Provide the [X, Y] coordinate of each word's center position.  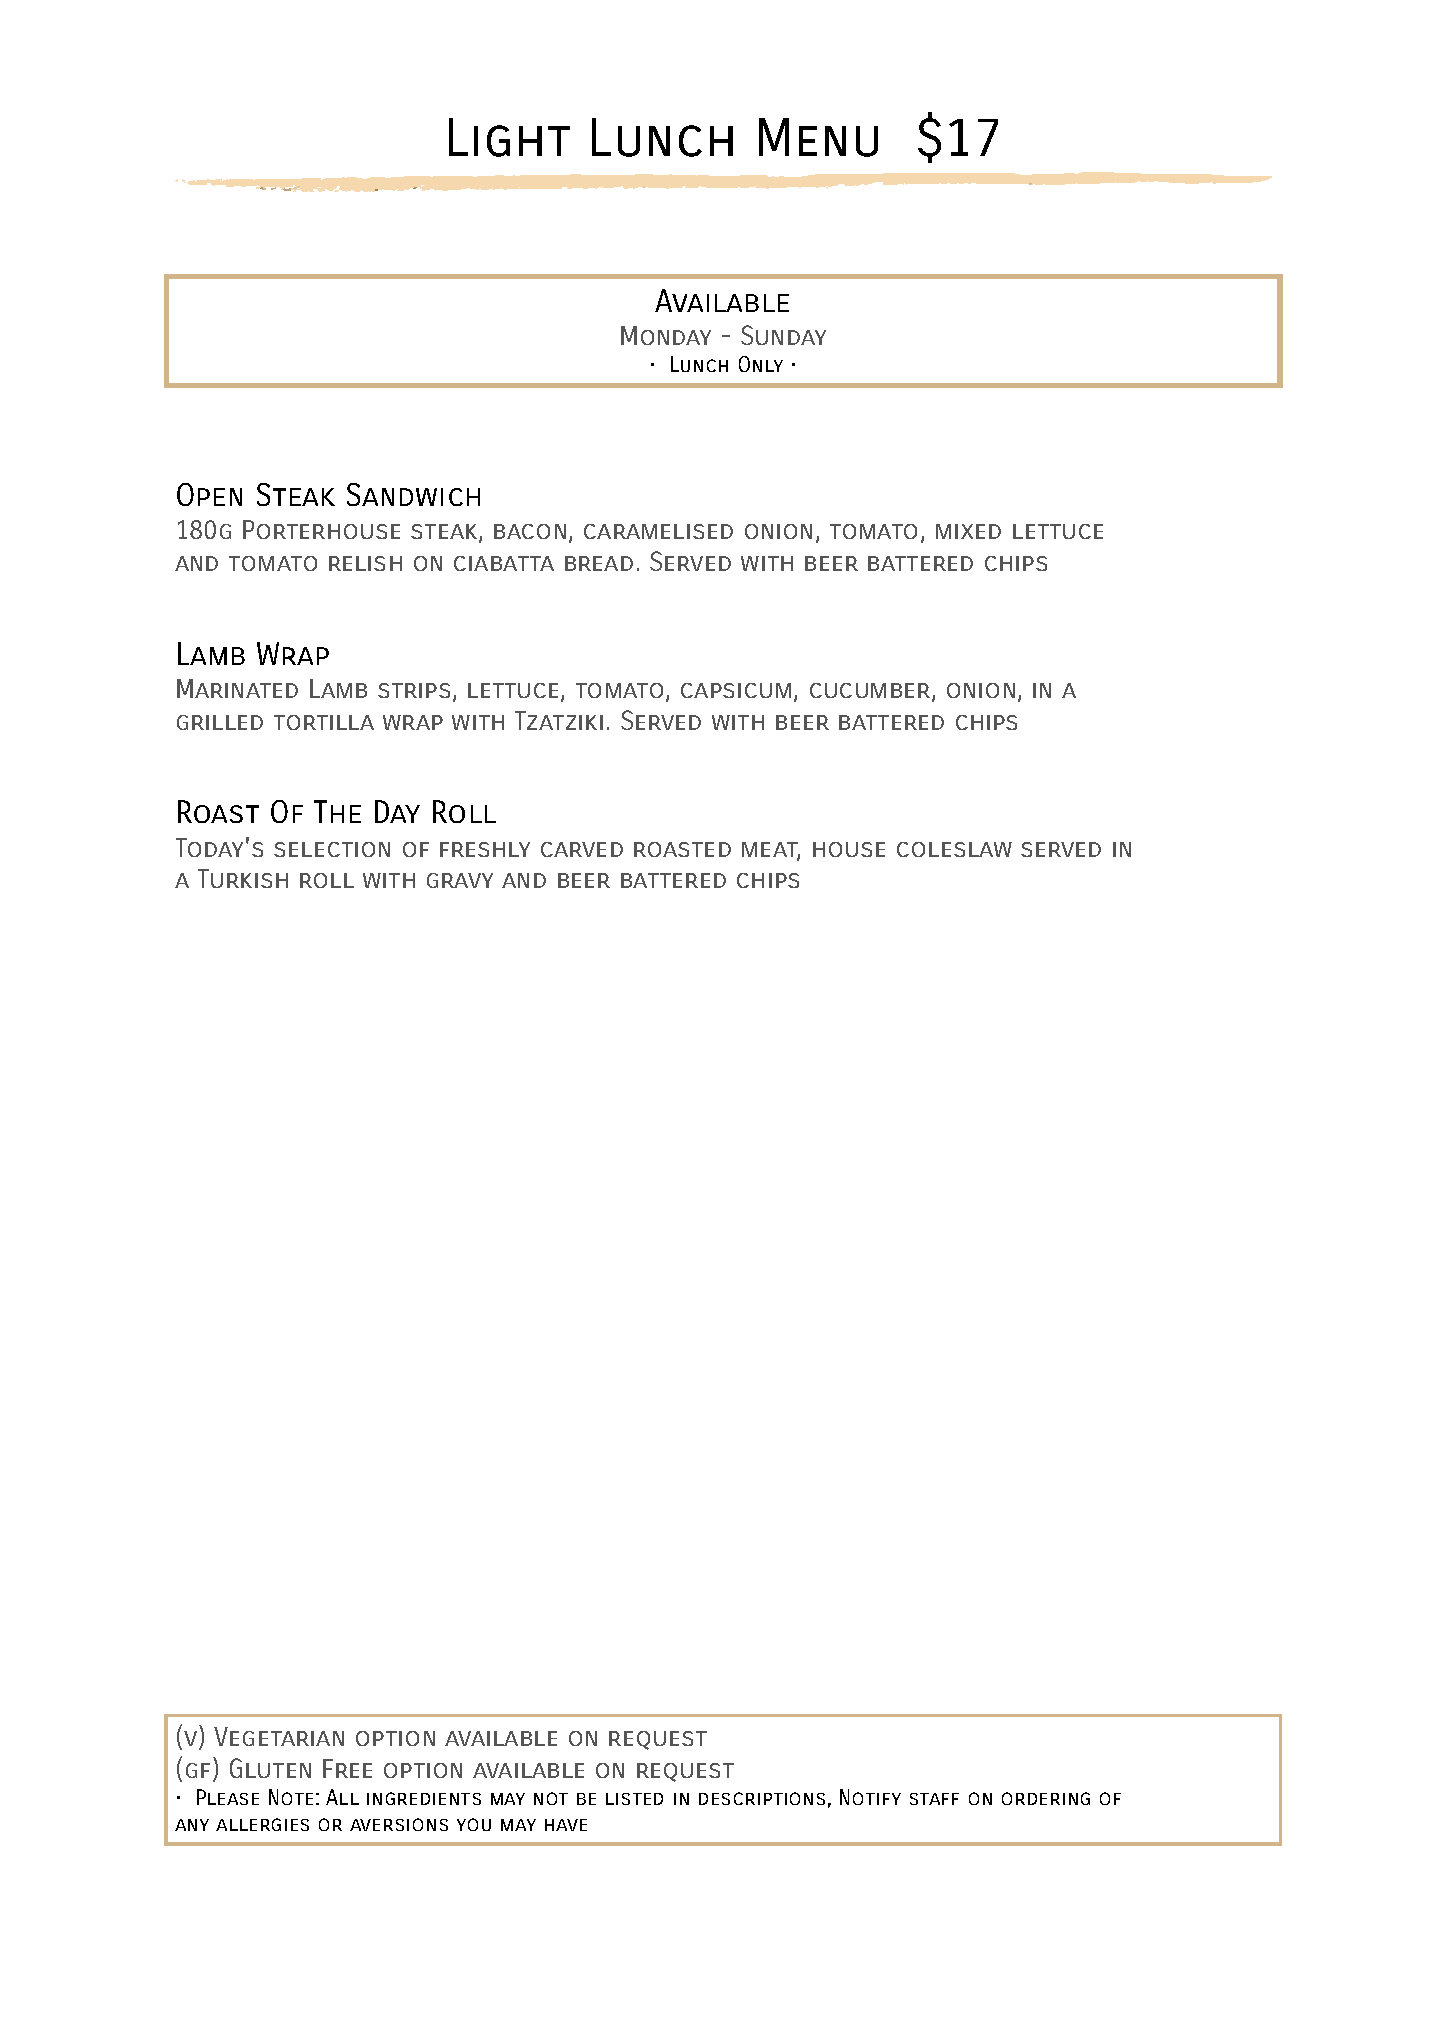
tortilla [324, 722]
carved [582, 849]
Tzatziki [559, 720]
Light [509, 137]
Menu [818, 137]
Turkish [243, 878]
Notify [870, 1797]
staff [934, 1799]
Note [291, 1797]
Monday [666, 335]
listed [634, 1799]
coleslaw [954, 849]
